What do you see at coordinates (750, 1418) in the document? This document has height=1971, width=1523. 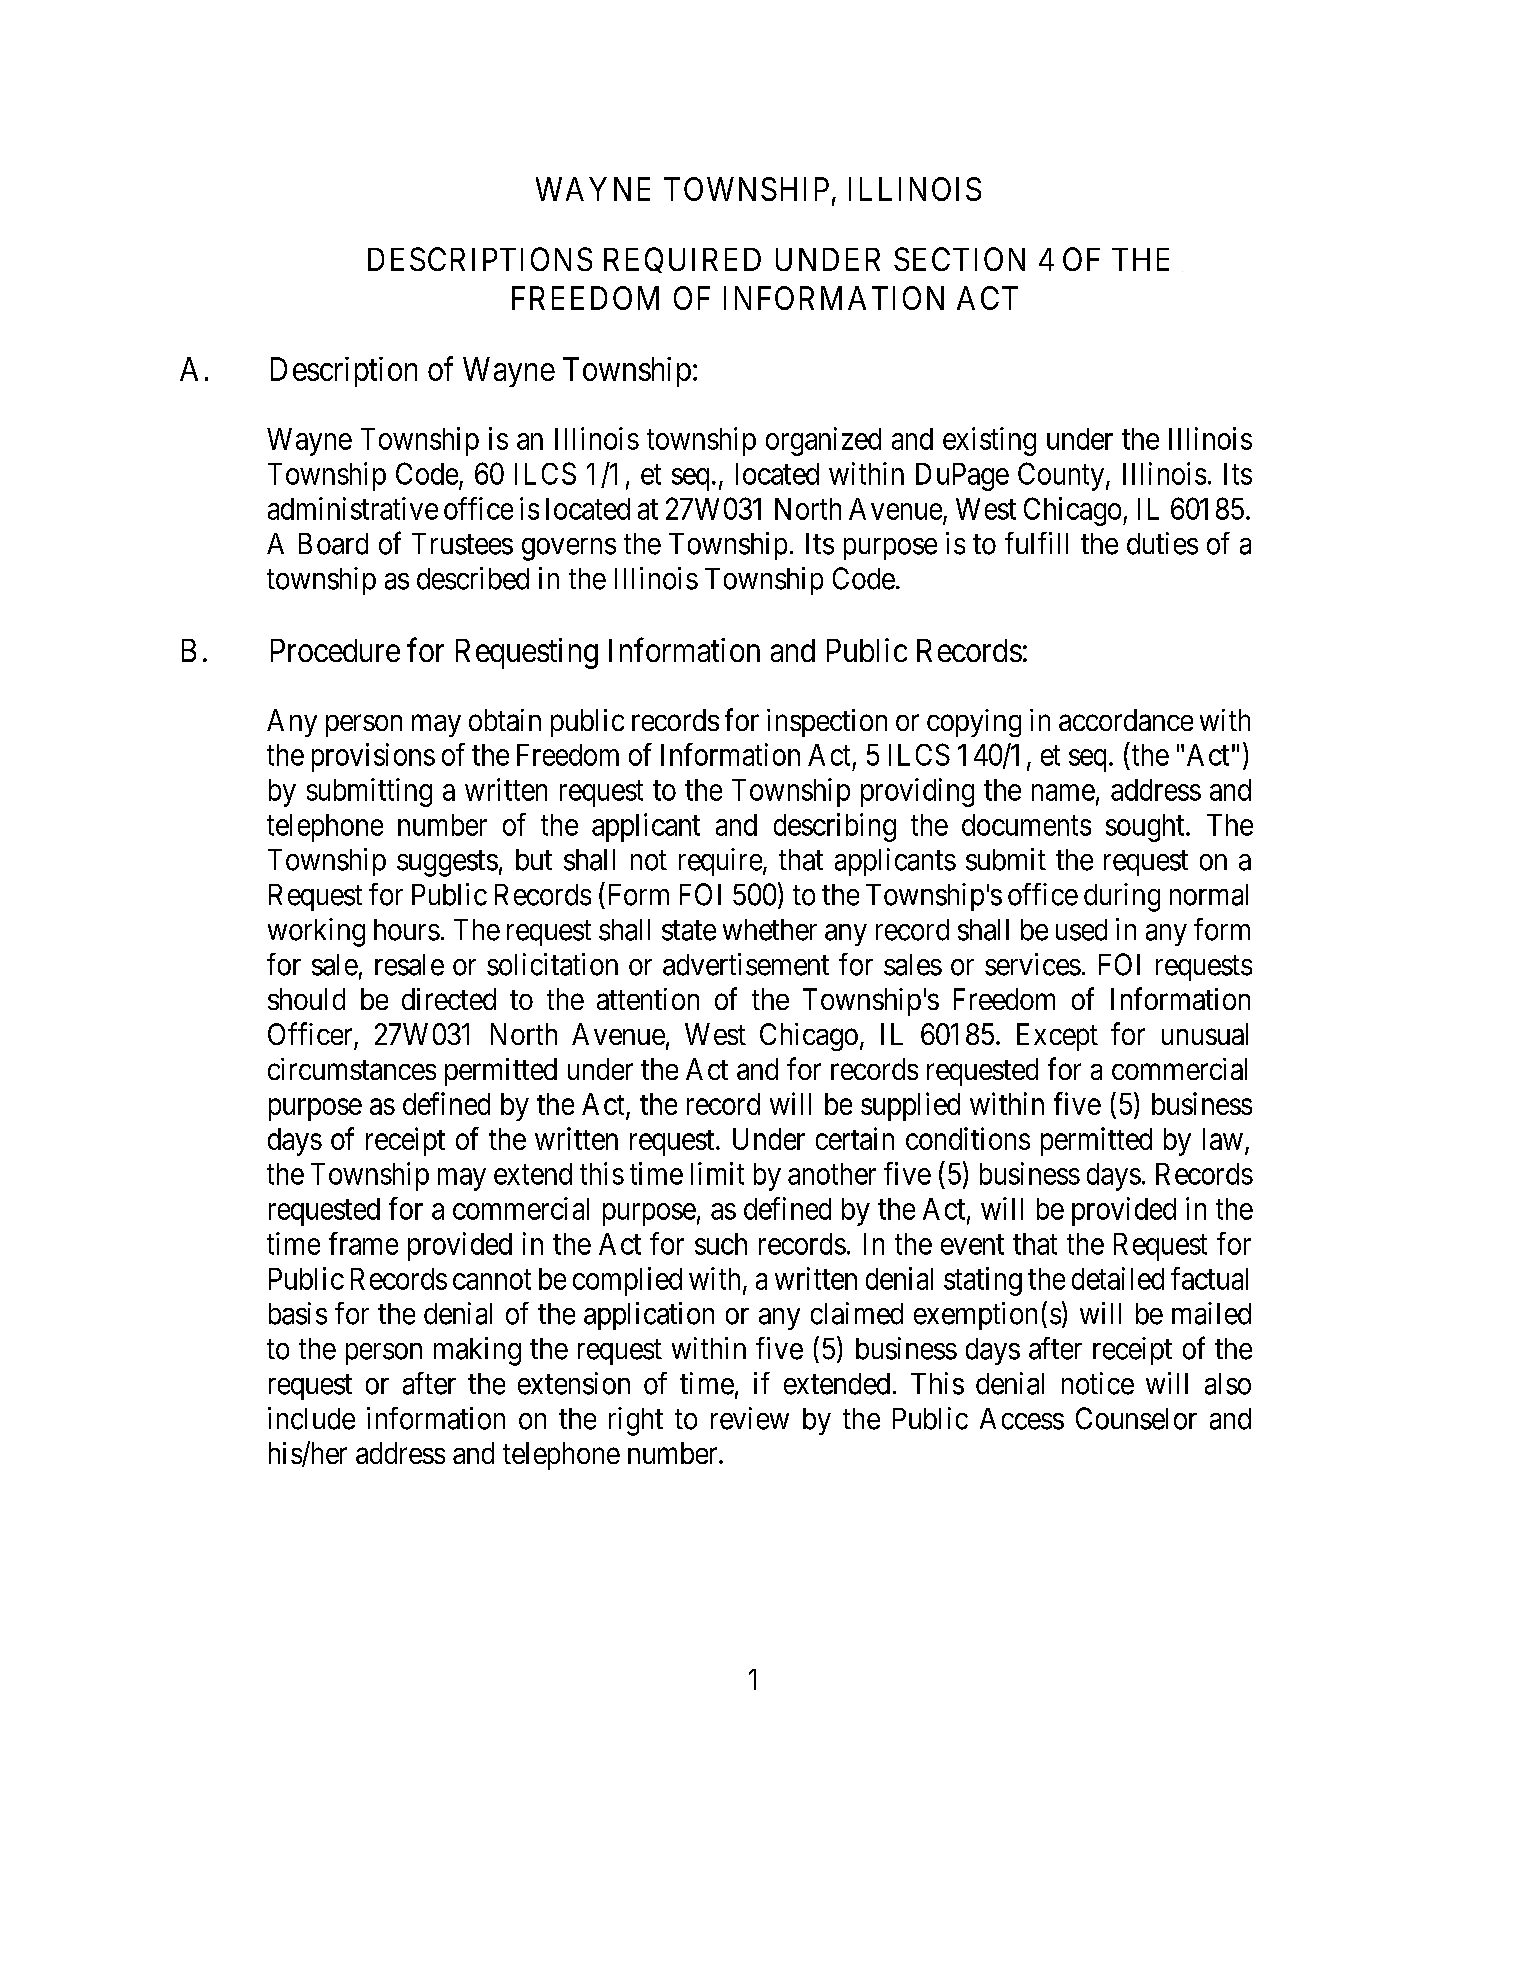 I see `review` at bounding box center [750, 1418].
